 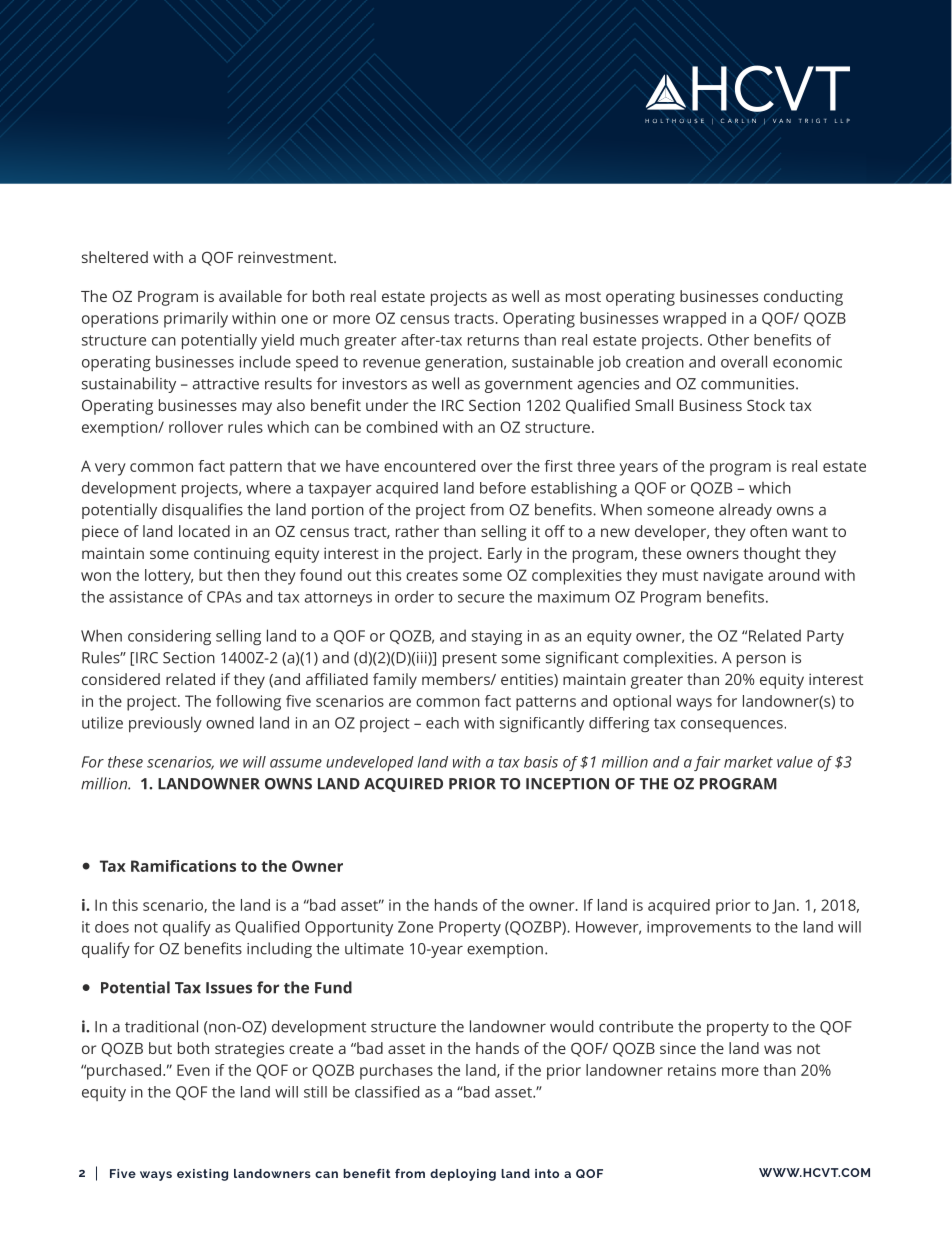 What do you see at coordinates (463, 1175) in the screenshot?
I see `deploying` at bounding box center [463, 1175].
